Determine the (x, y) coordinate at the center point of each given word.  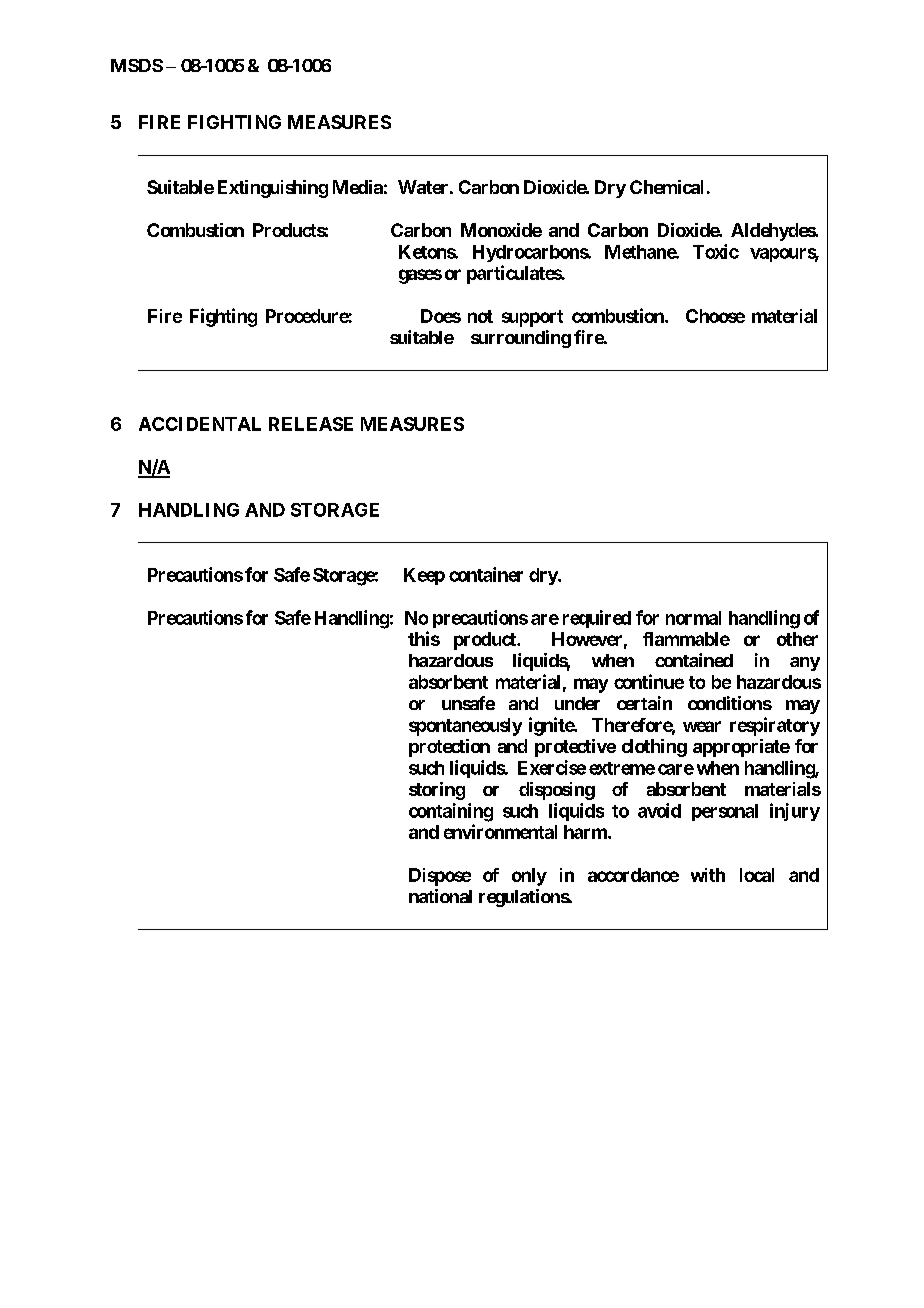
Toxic (716, 251)
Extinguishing (273, 189)
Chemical (666, 187)
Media (358, 187)
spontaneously (465, 727)
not (480, 316)
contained (694, 660)
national (440, 896)
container (486, 574)
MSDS (137, 65)
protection (449, 748)
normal (693, 618)
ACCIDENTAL (200, 424)
